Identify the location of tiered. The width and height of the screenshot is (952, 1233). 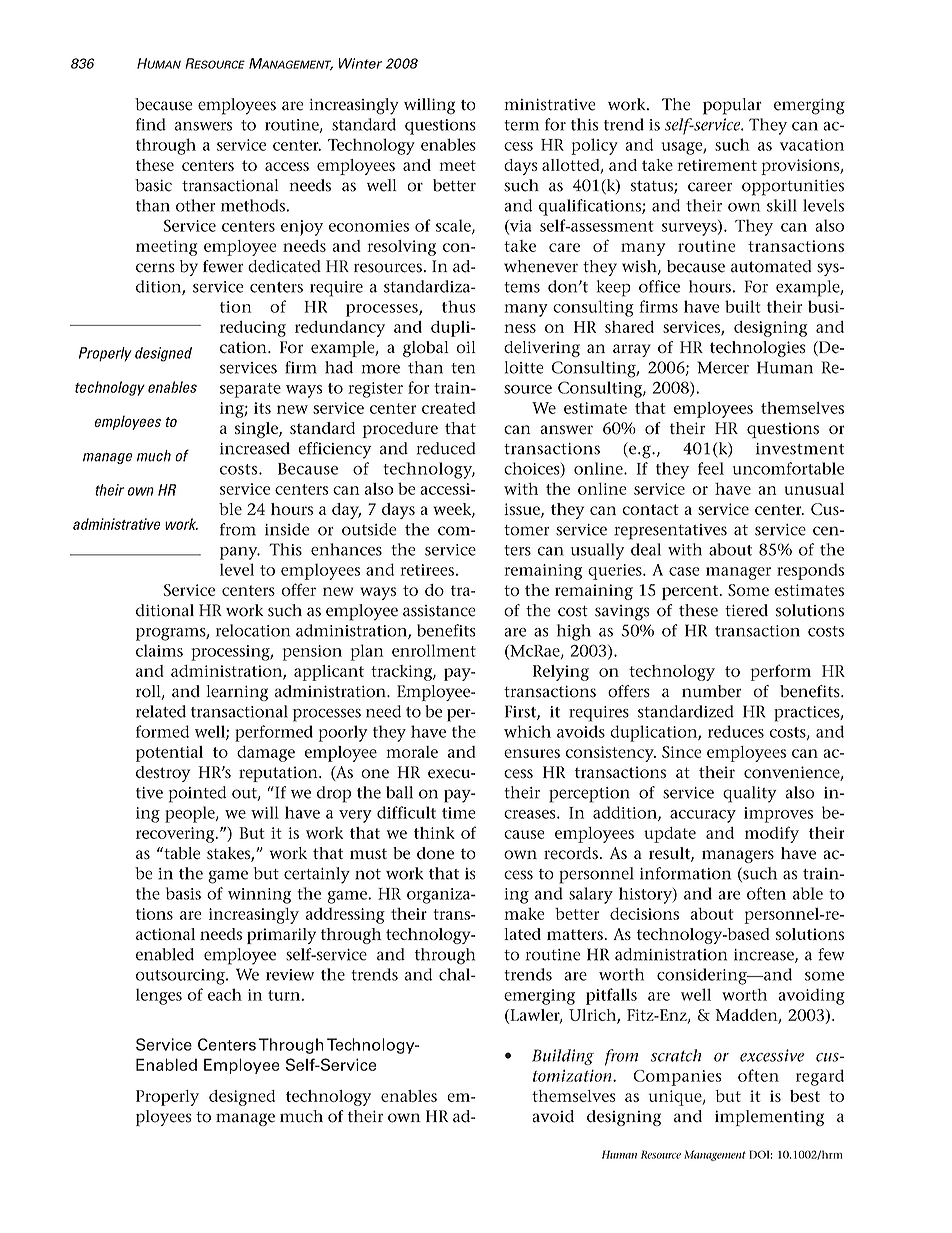
(746, 610).
